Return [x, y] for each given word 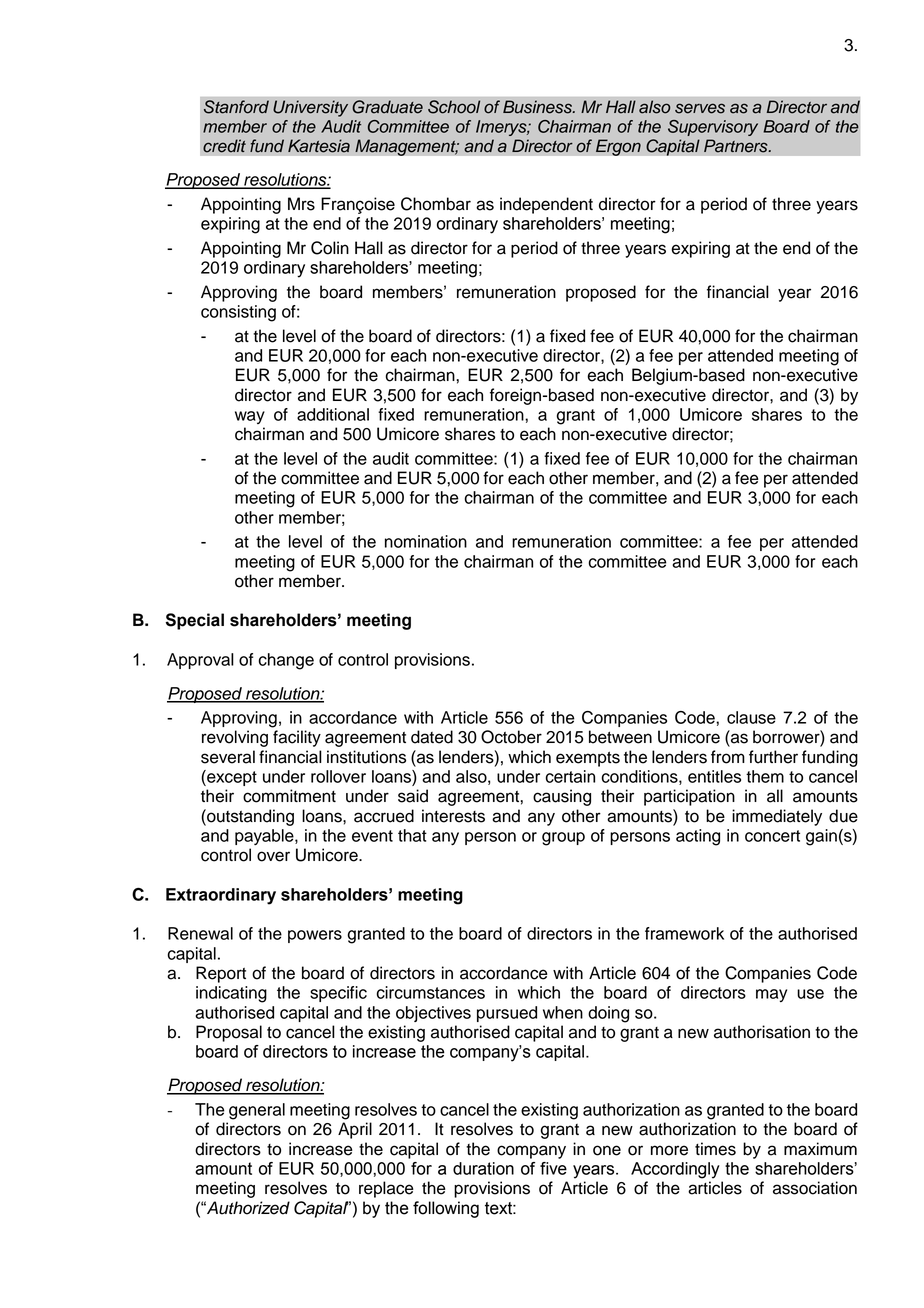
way [250, 417]
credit [224, 146]
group [563, 839]
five [553, 1168]
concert [772, 836]
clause [751, 717]
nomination [426, 541]
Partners [737, 146]
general [257, 1111]
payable [265, 837]
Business [538, 107]
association [815, 1188]
